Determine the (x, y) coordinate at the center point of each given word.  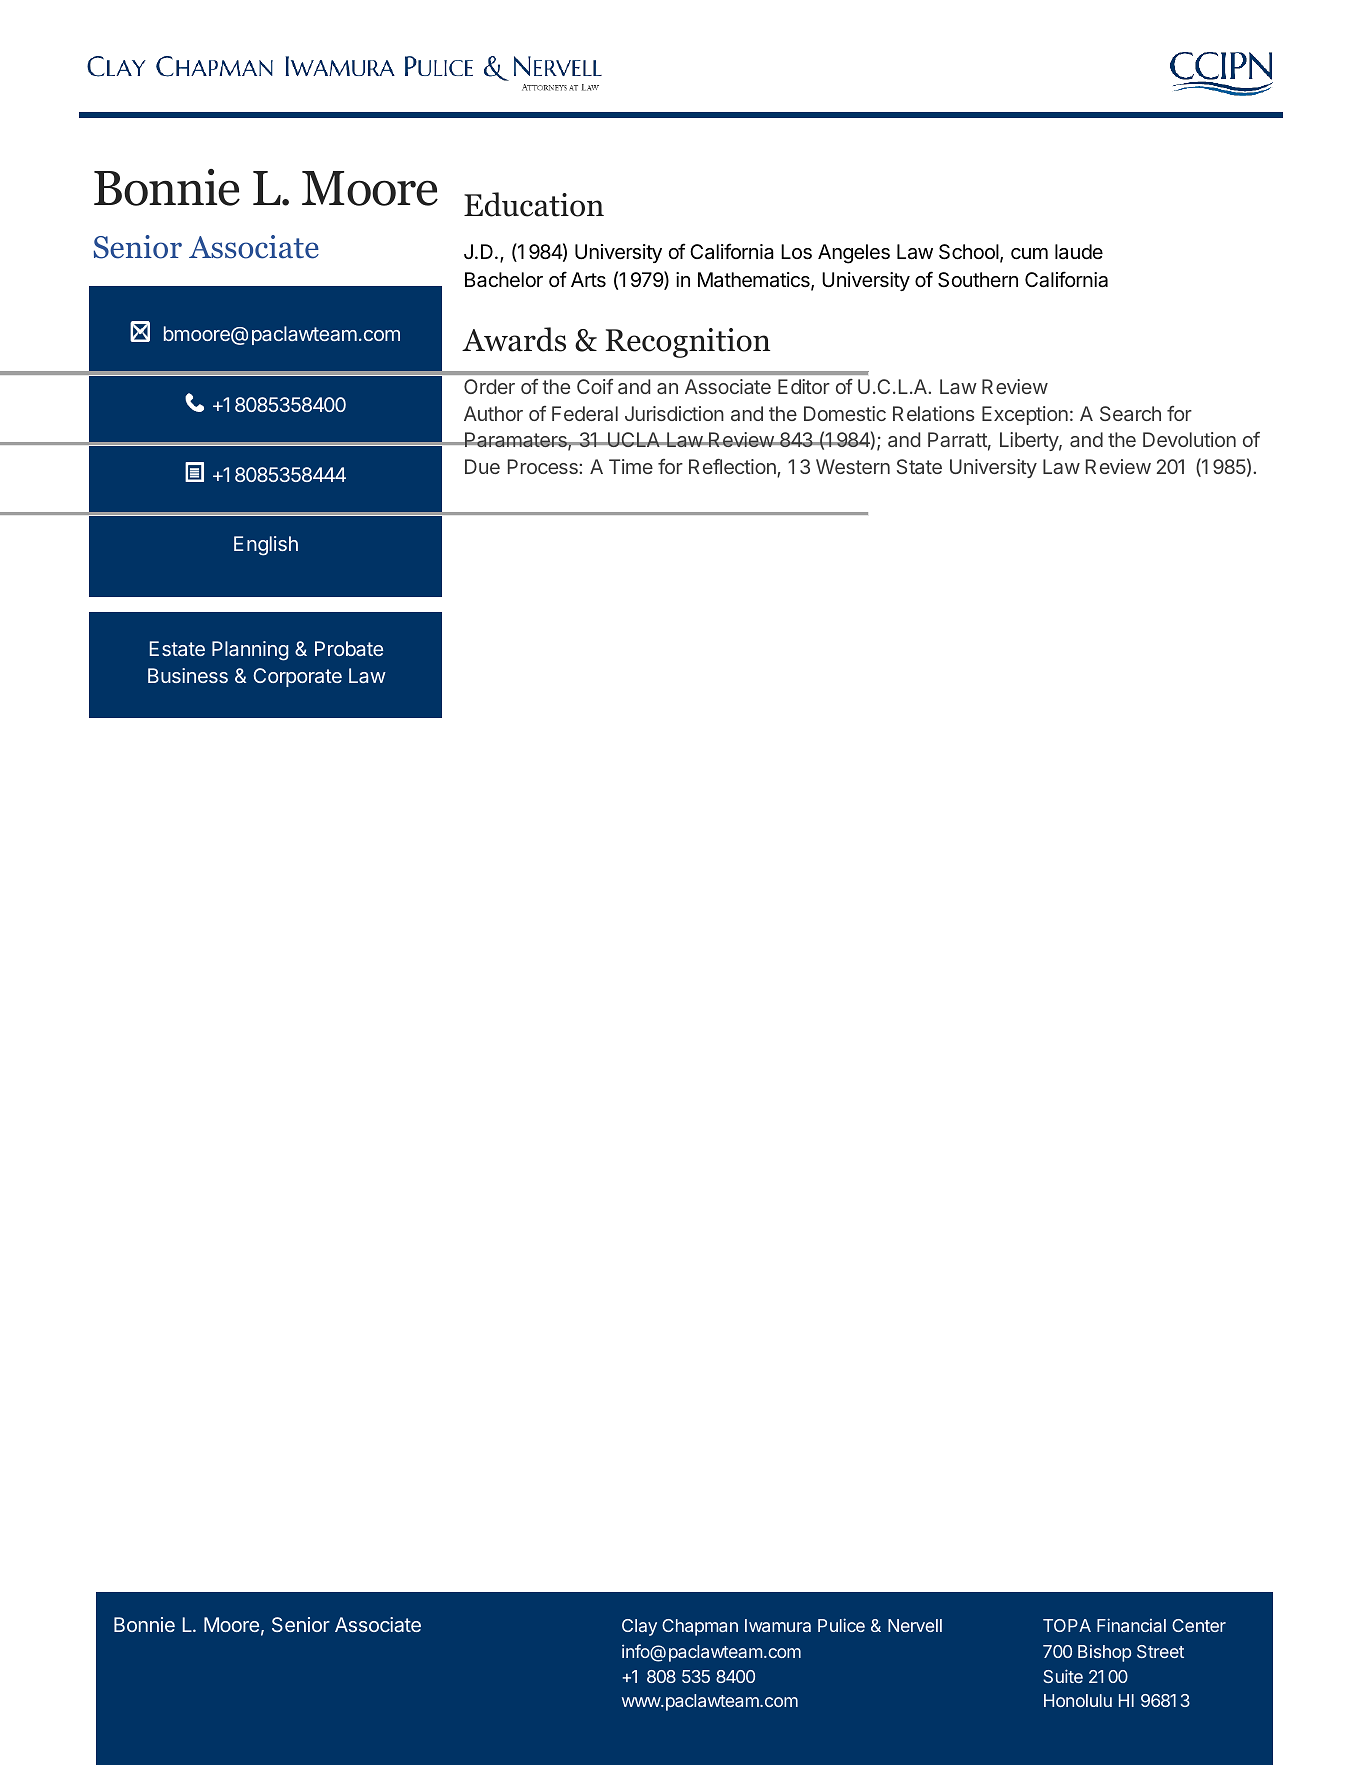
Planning (250, 651)
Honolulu (1078, 1700)
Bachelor (504, 280)
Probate (349, 648)
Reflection (733, 468)
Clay (639, 1627)
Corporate (297, 677)
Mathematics (755, 281)
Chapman (700, 1627)
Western (853, 466)
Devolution (1189, 439)
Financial (1131, 1625)
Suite (1063, 1676)
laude (1079, 252)
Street (1160, 1651)
